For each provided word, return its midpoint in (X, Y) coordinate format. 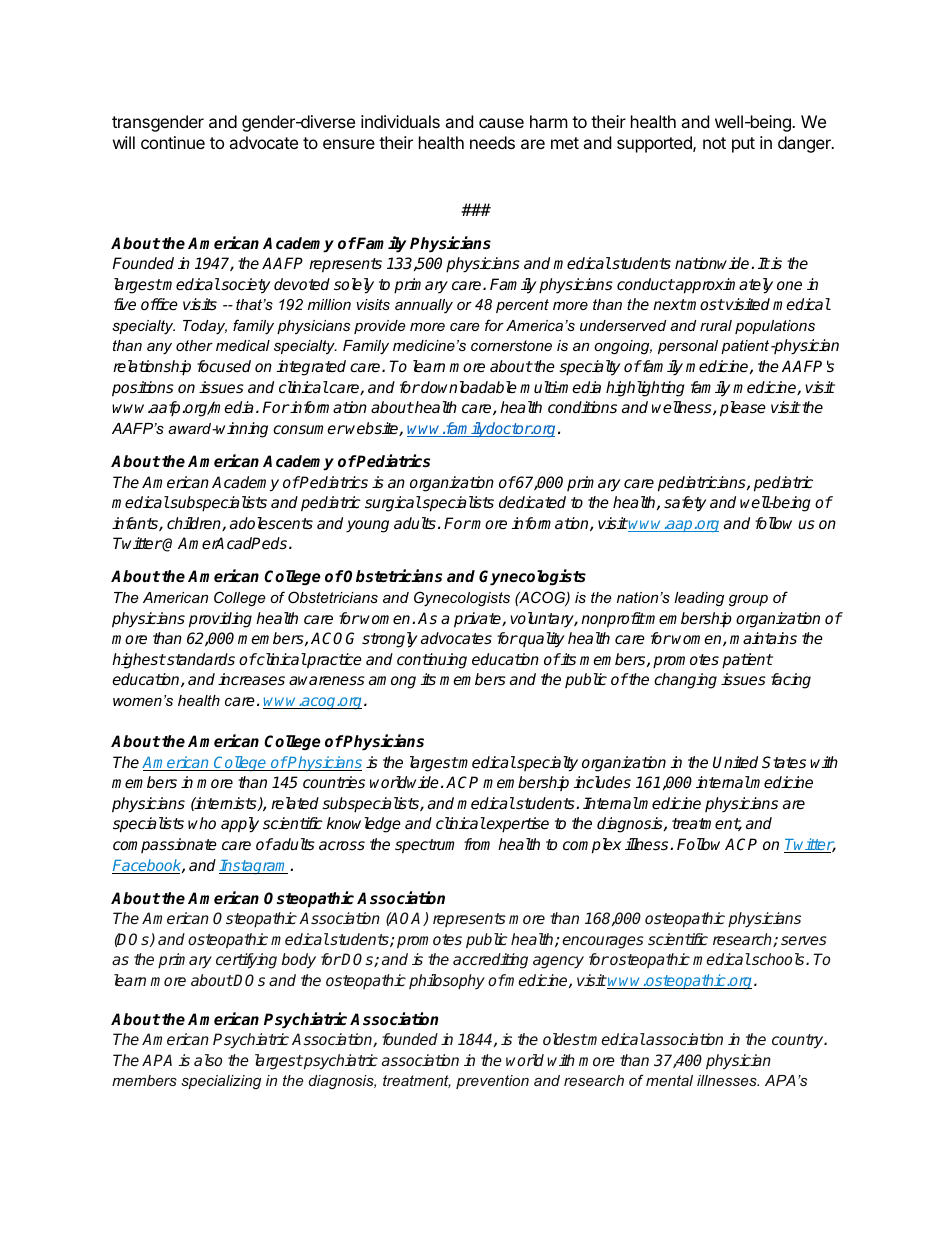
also (208, 1060)
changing (685, 681)
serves (804, 940)
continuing (432, 661)
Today (205, 327)
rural (716, 325)
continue (173, 142)
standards (200, 659)
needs (492, 142)
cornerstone (511, 345)
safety (685, 504)
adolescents (271, 523)
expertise (517, 825)
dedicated (532, 502)
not (714, 143)
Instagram (255, 867)
